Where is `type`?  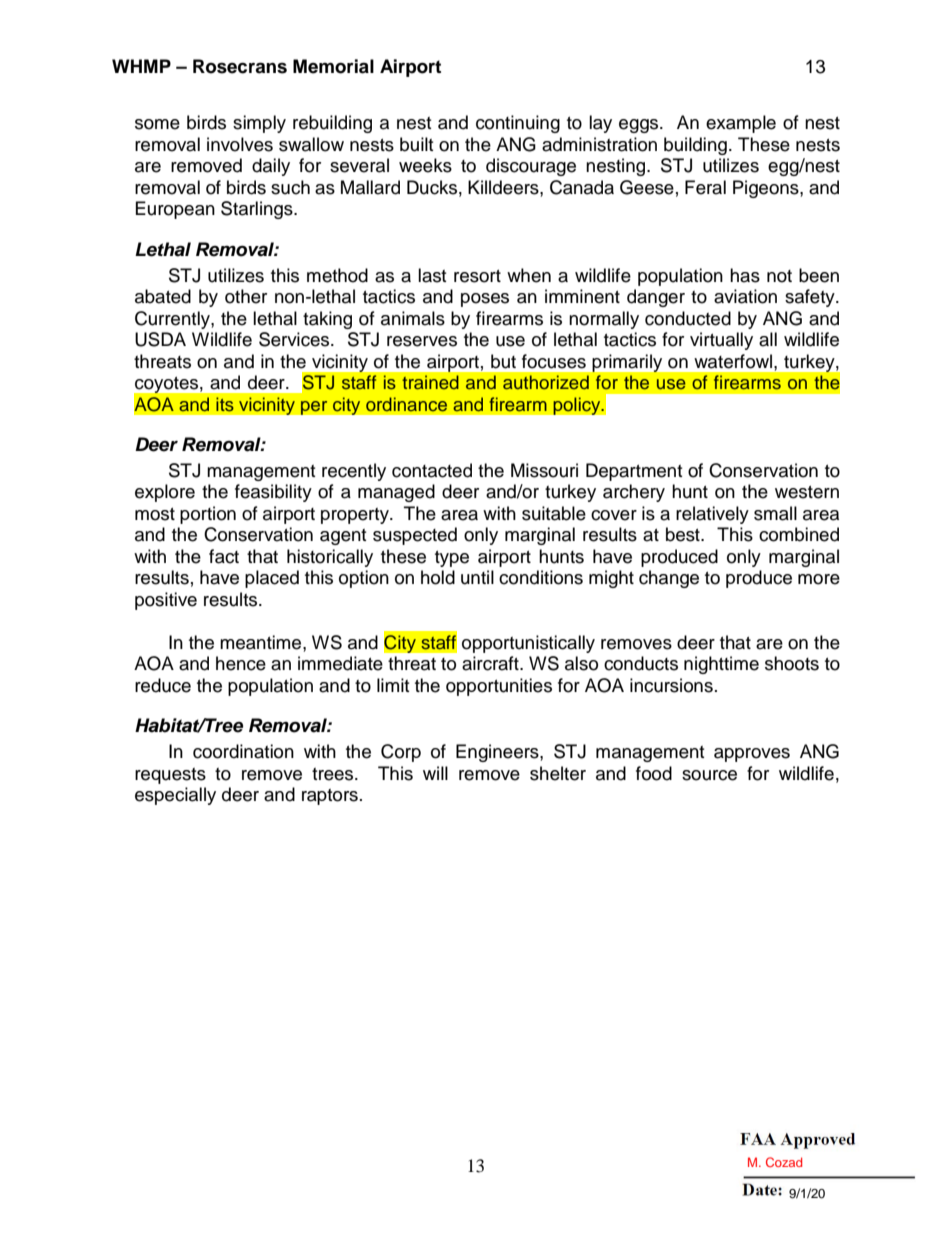
type is located at coordinates (452, 559).
